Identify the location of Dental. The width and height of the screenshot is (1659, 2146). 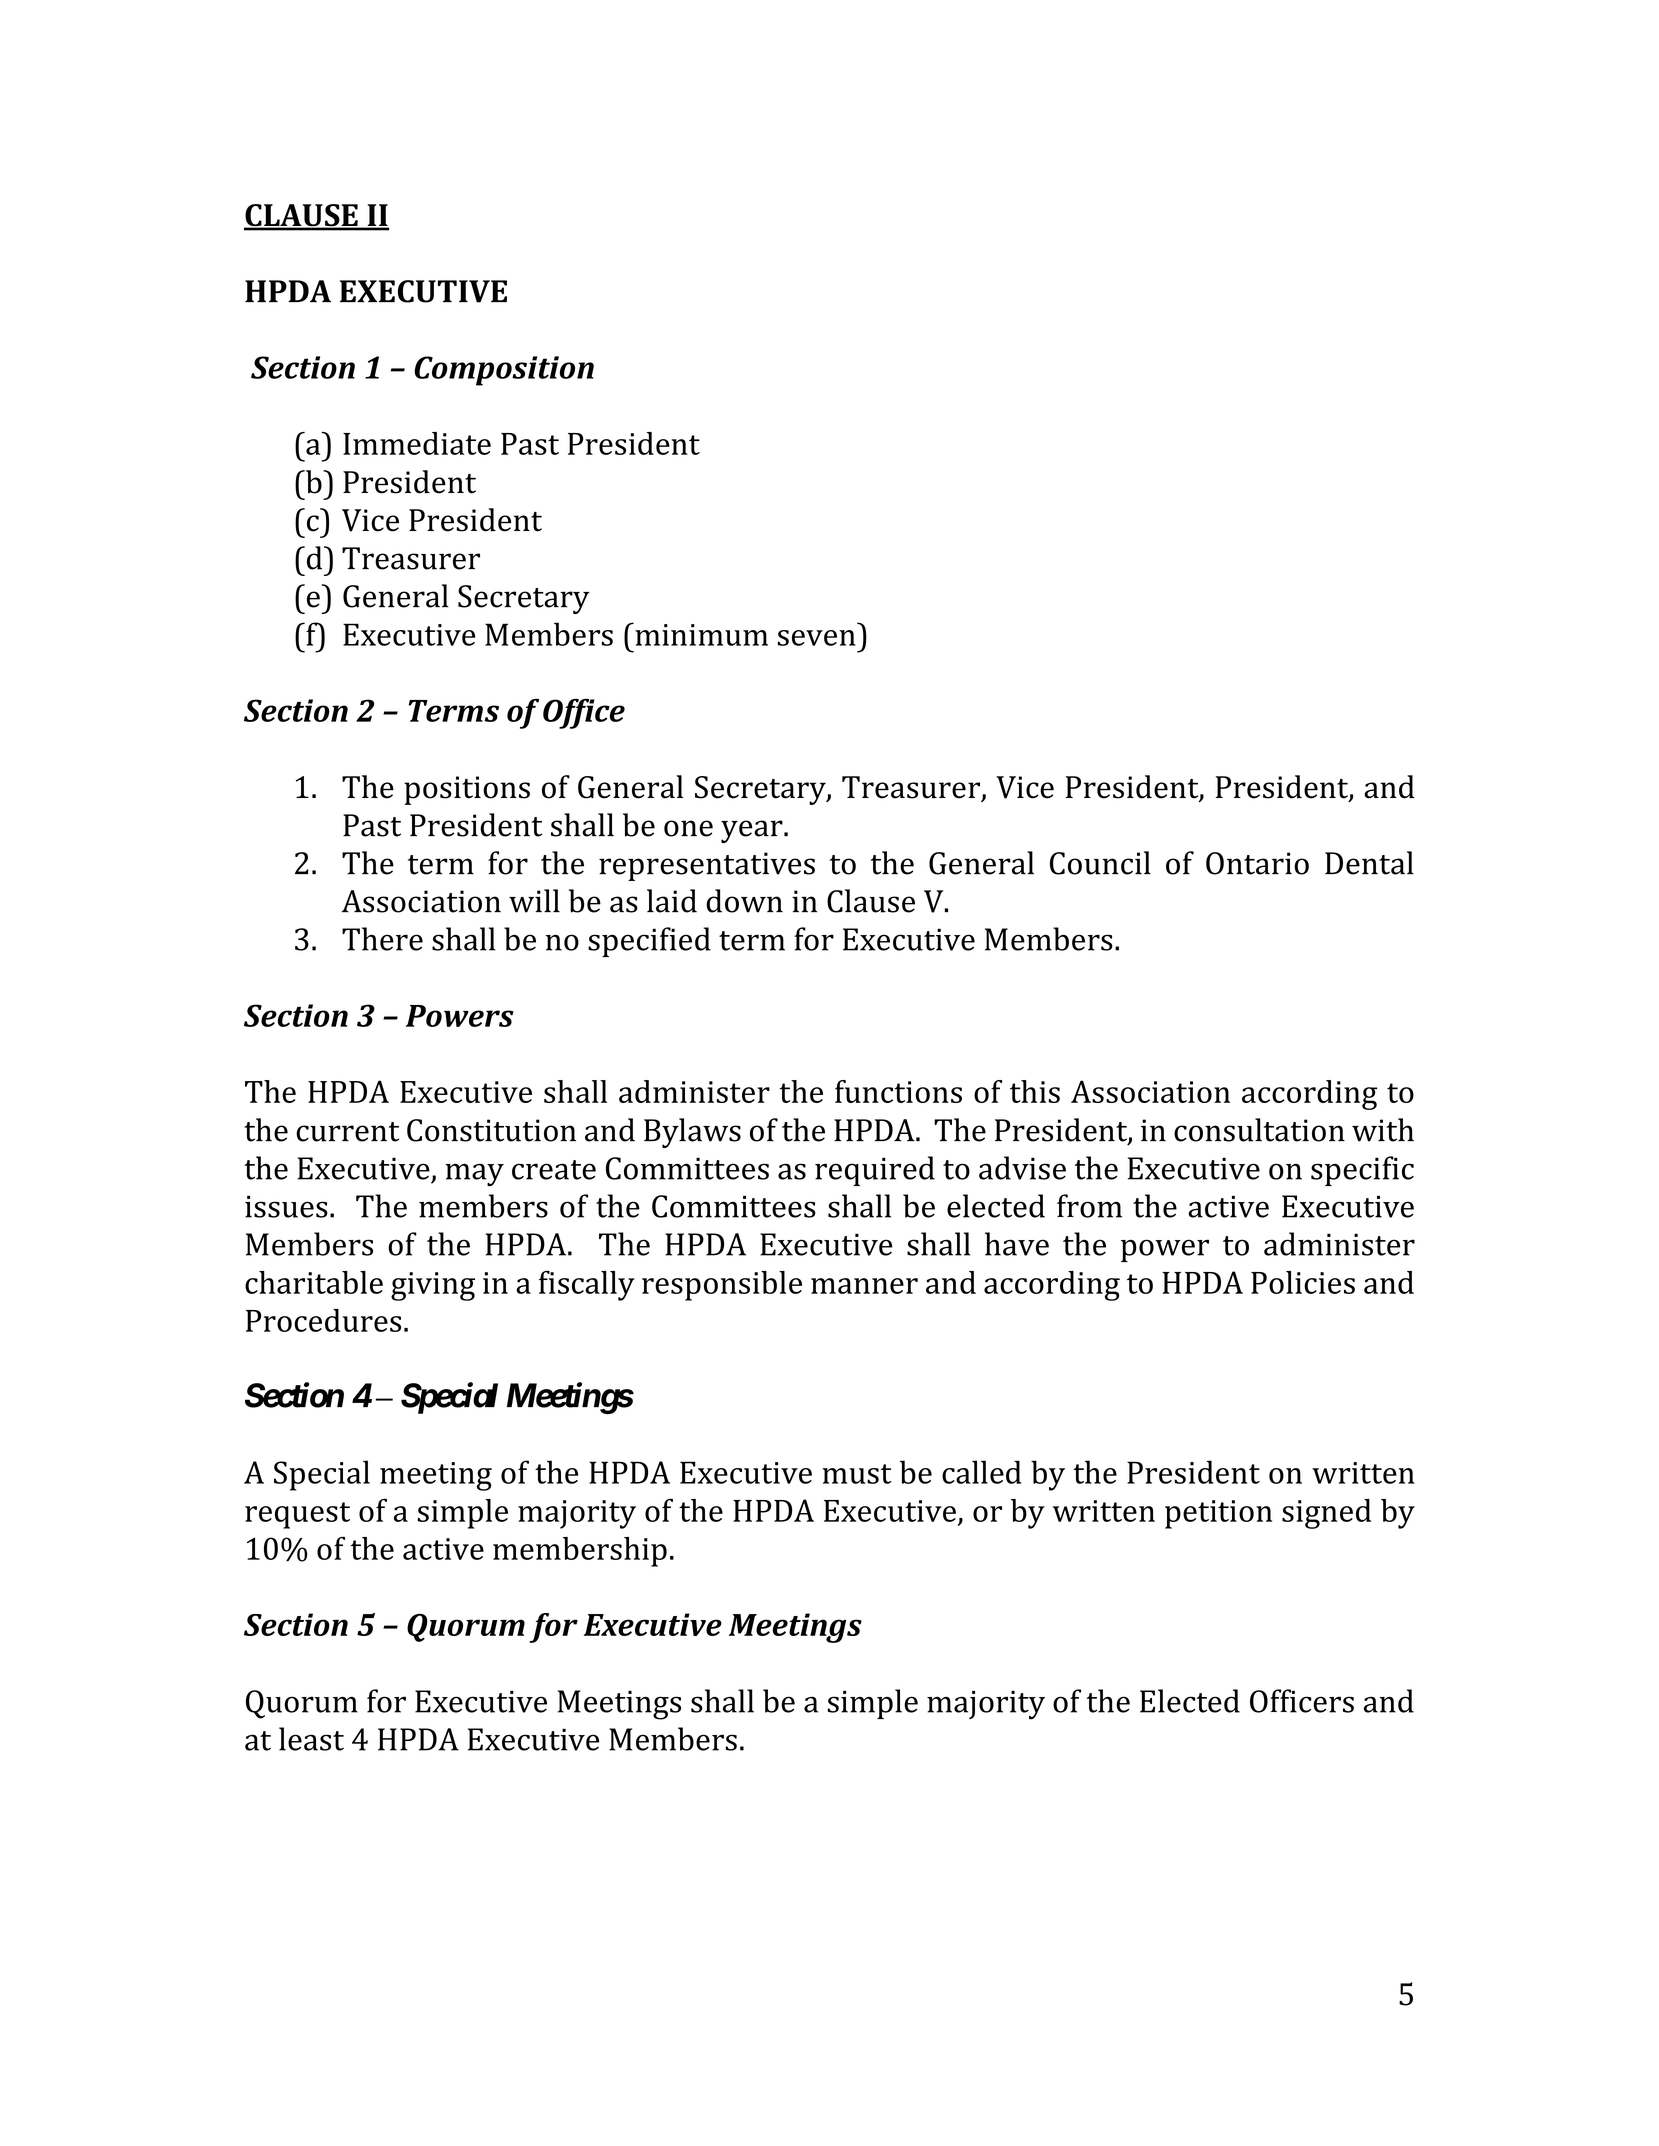
(1369, 863).
